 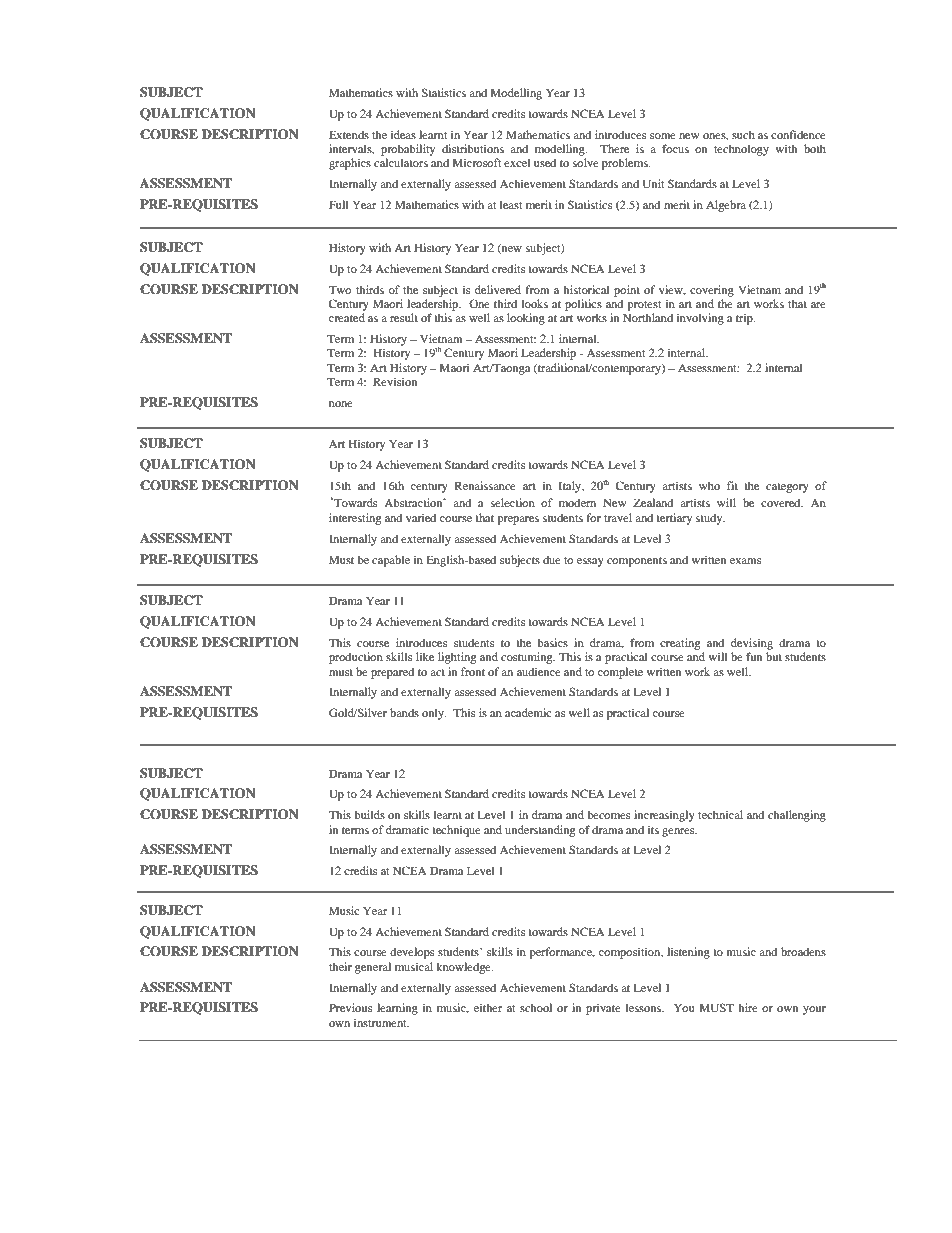 I want to click on capable, so click(x=391, y=561).
